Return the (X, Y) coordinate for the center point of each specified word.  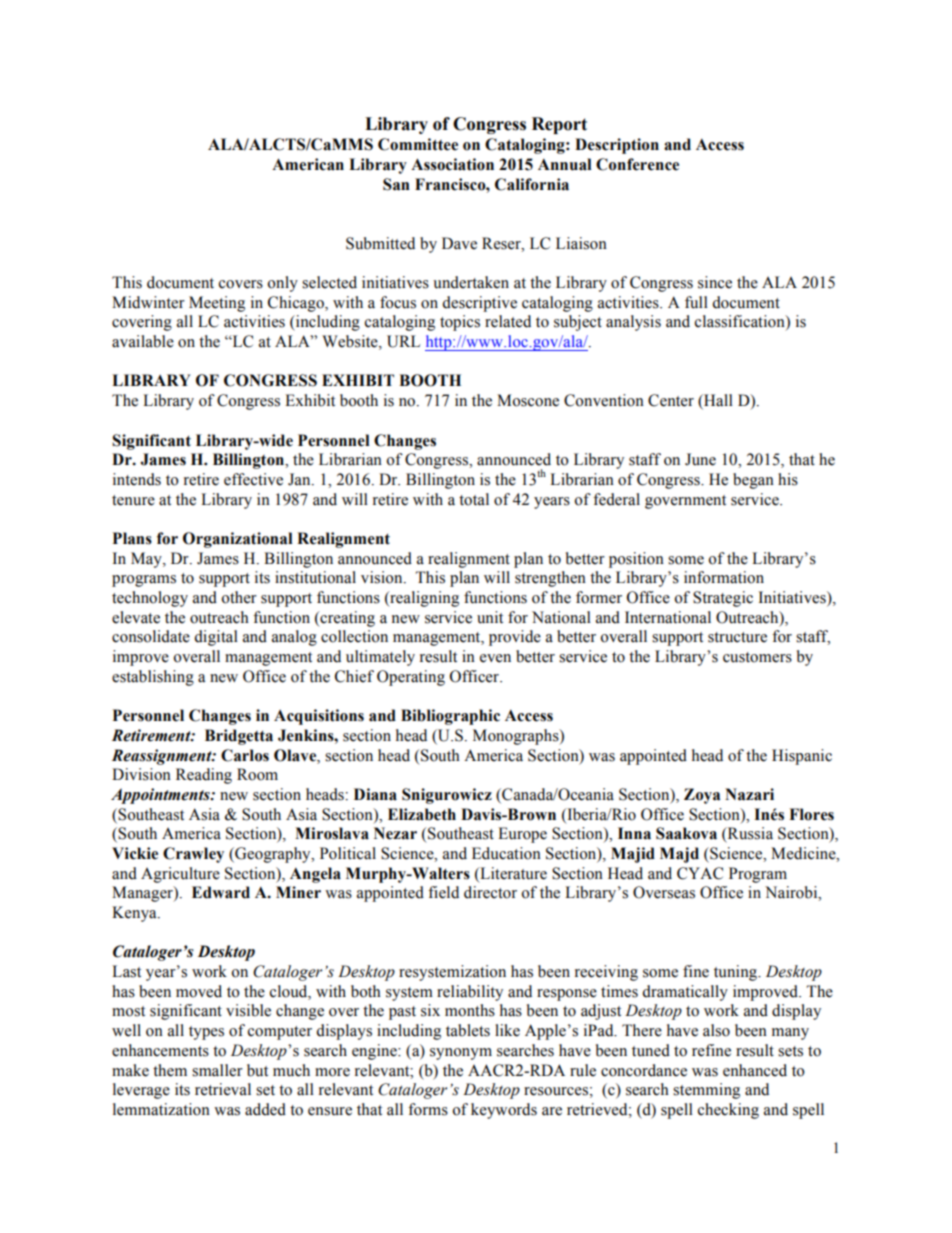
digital (216, 638)
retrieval (223, 1089)
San (396, 184)
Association (452, 164)
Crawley (193, 855)
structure (737, 637)
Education (506, 853)
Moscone (528, 400)
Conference (637, 164)
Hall (717, 401)
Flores (811, 814)
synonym (461, 1054)
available (143, 341)
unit (490, 617)
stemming (706, 1091)
